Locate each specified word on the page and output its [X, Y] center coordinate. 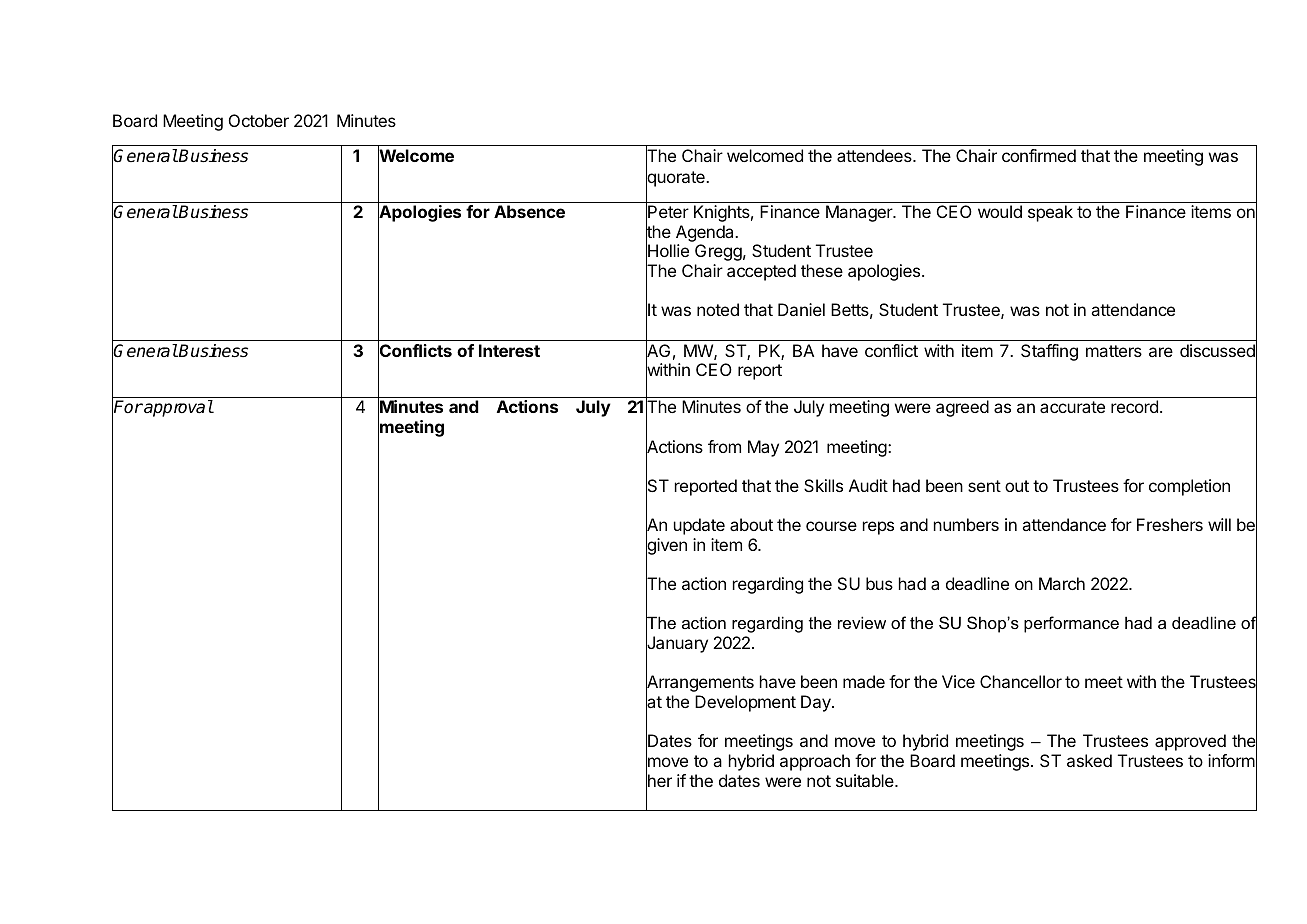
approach [815, 762]
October [259, 120]
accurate [1072, 407]
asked [1089, 760]
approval [177, 408]
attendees [875, 155]
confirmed [1039, 155]
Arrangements [700, 684]
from [724, 446]
